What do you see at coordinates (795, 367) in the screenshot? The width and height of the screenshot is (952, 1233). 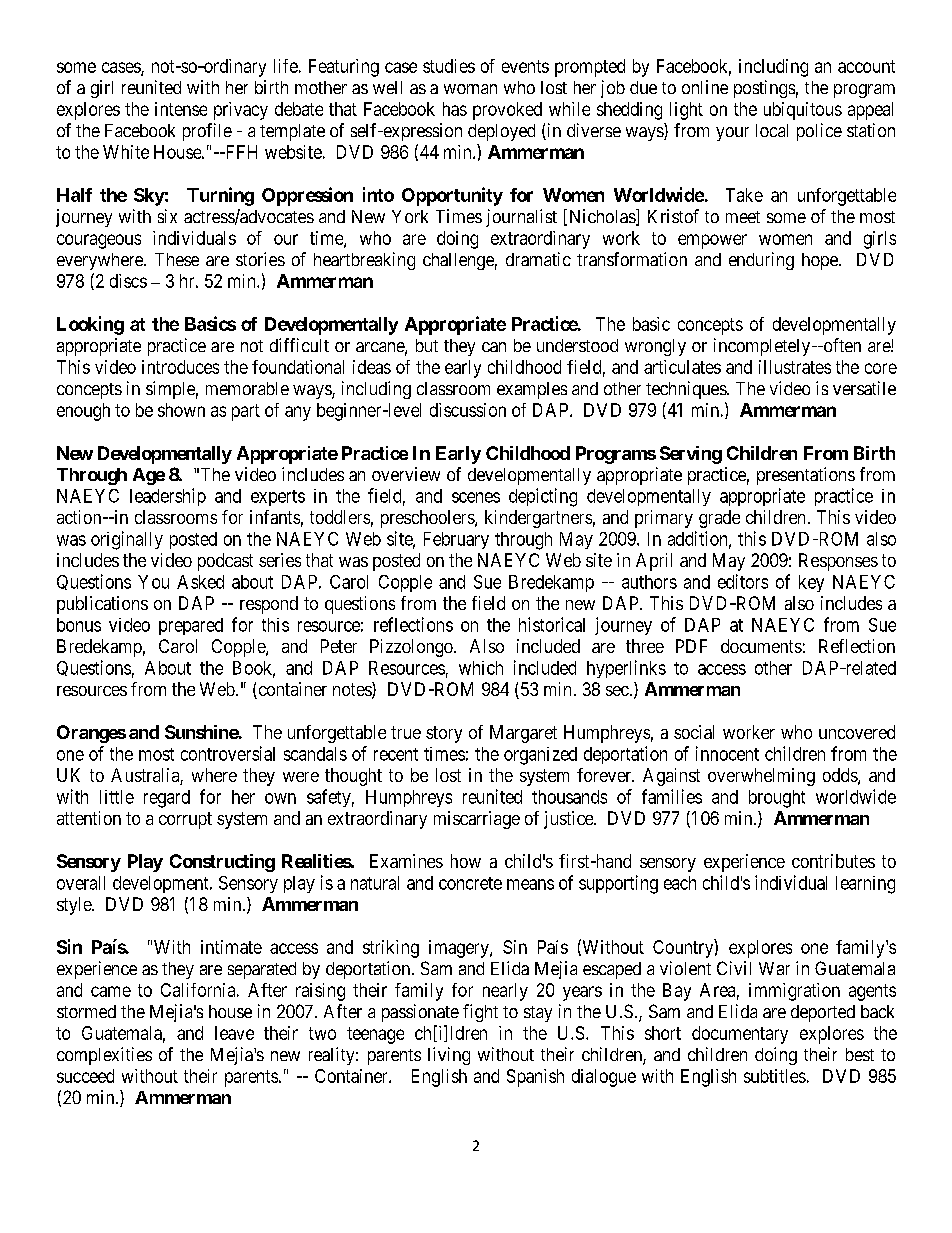 I see `illustrates` at bounding box center [795, 367].
